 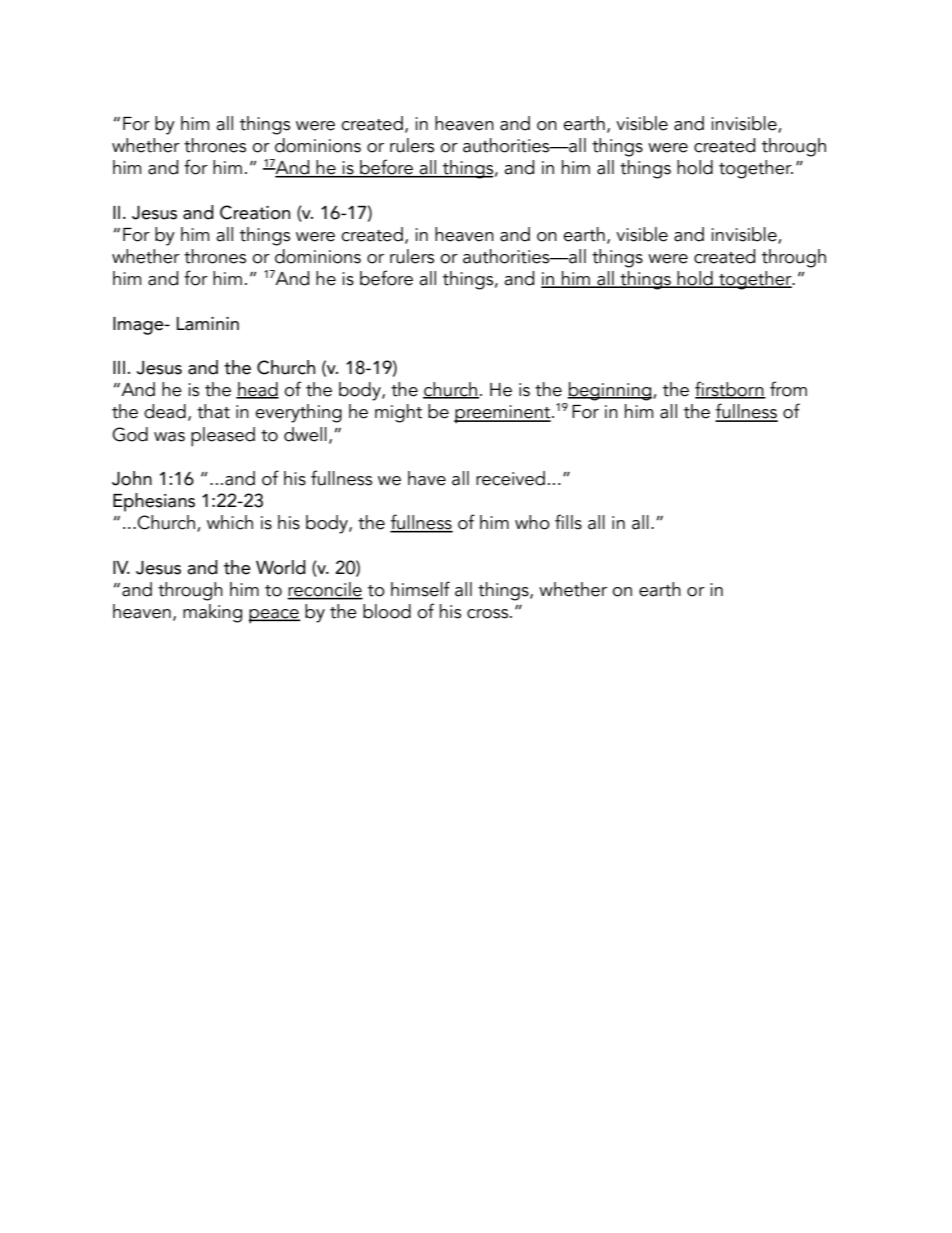 What do you see at coordinates (730, 390) in the page?
I see `firstborn` at bounding box center [730, 390].
